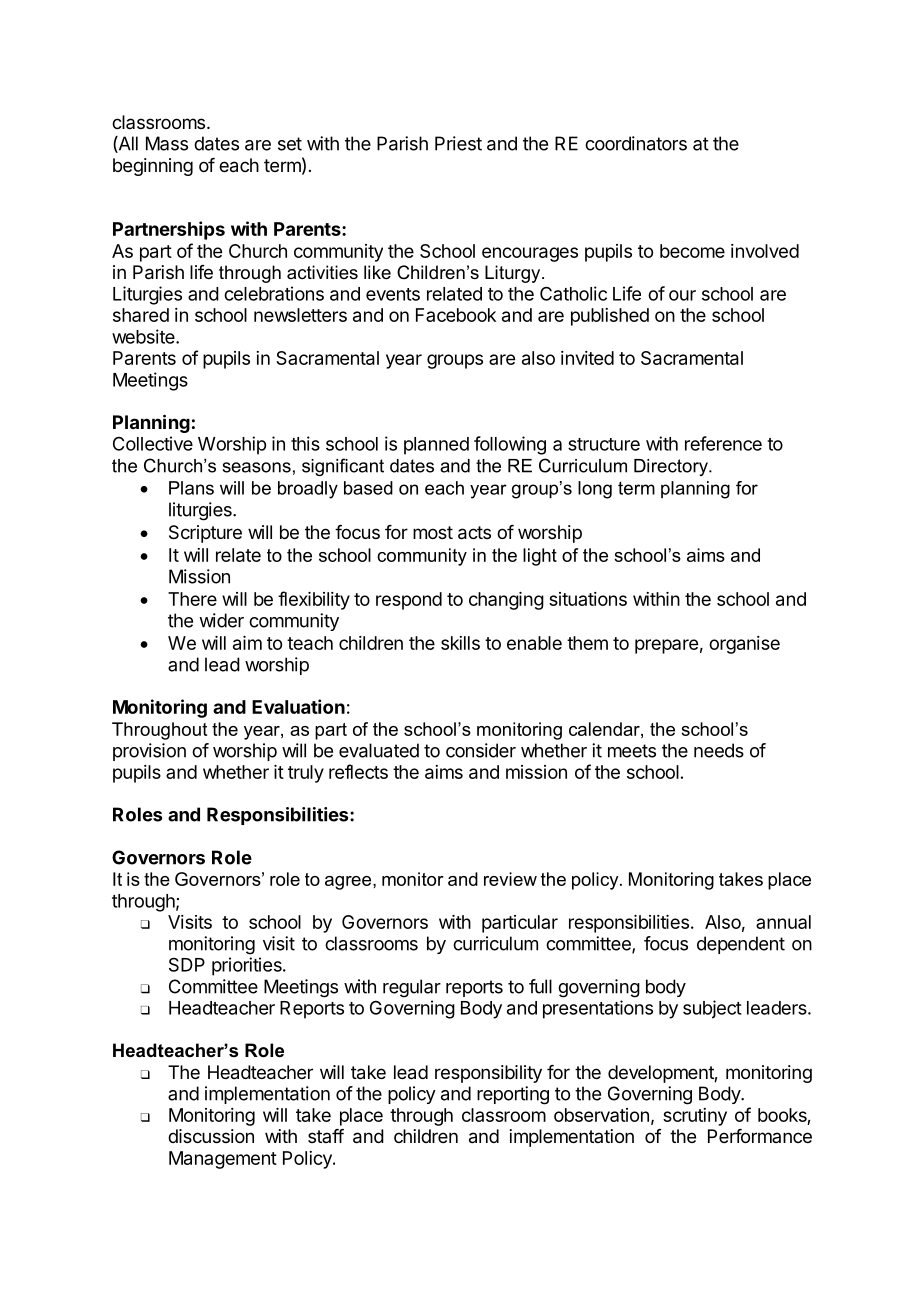  I want to click on Mass, so click(167, 143).
